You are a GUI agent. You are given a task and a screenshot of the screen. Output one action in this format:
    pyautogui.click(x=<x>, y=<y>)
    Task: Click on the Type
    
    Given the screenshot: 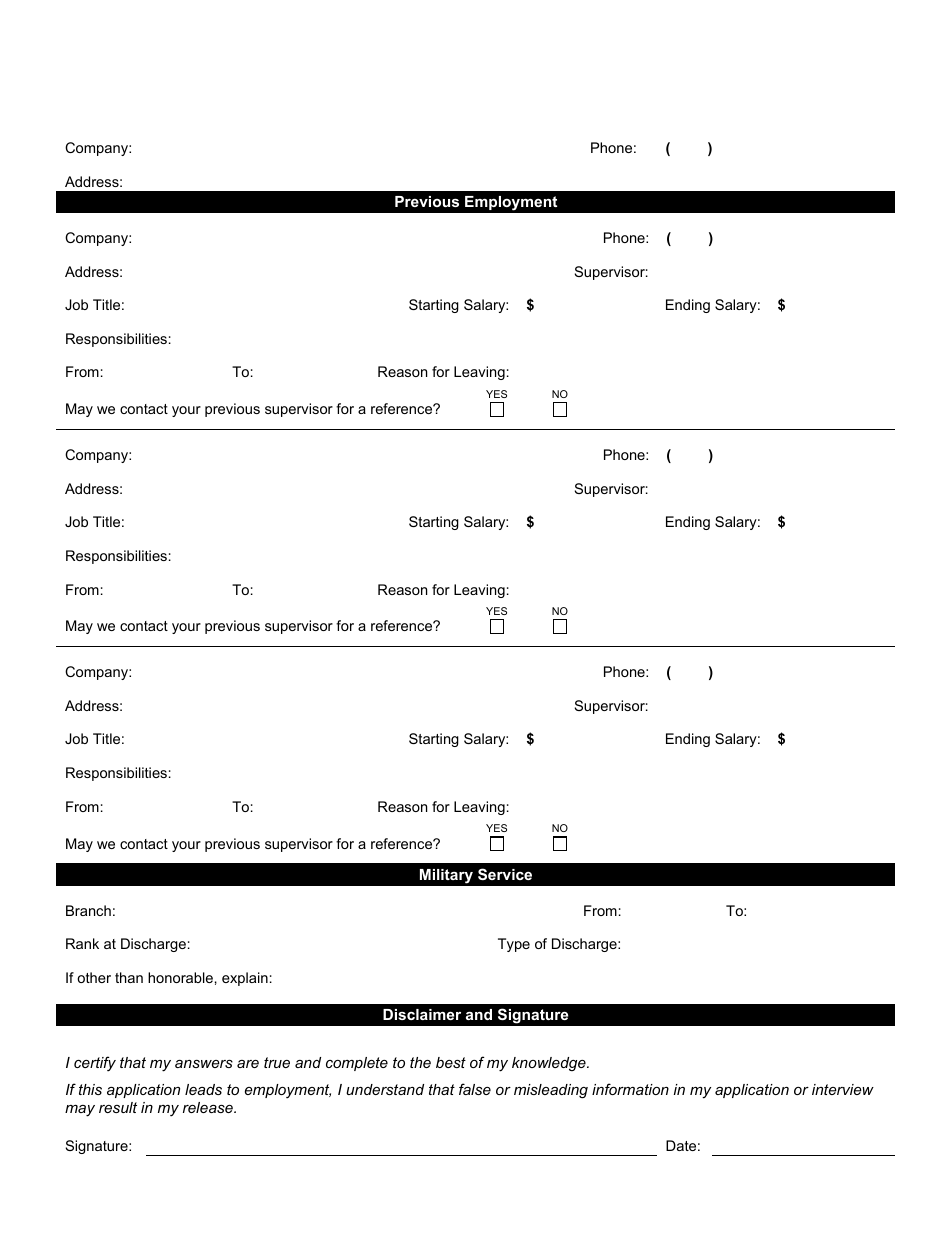 What is the action you would take?
    pyautogui.click(x=514, y=945)
